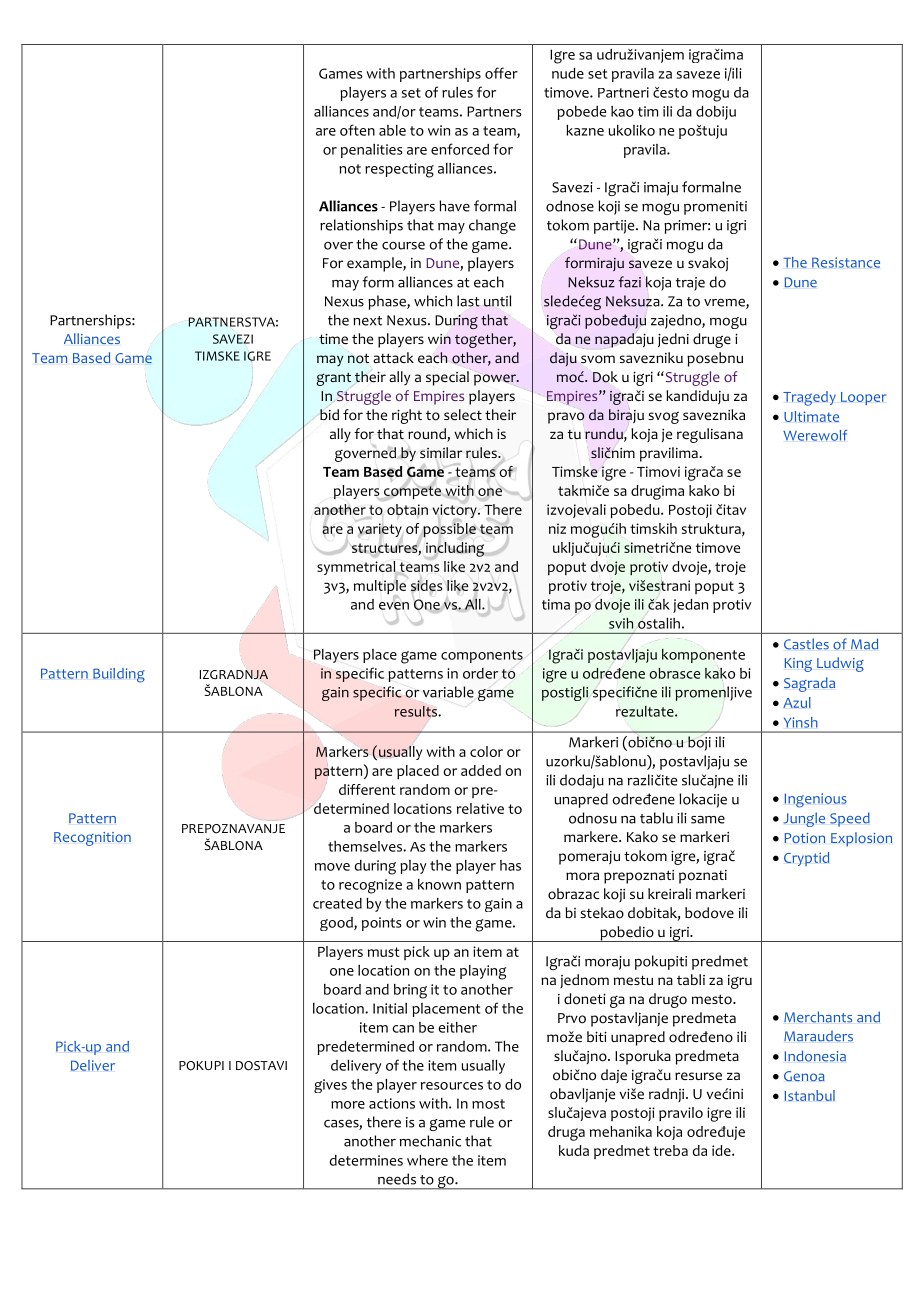 The image size is (924, 1308). Describe the element at coordinates (357, 130) in the image. I see `often` at that location.
